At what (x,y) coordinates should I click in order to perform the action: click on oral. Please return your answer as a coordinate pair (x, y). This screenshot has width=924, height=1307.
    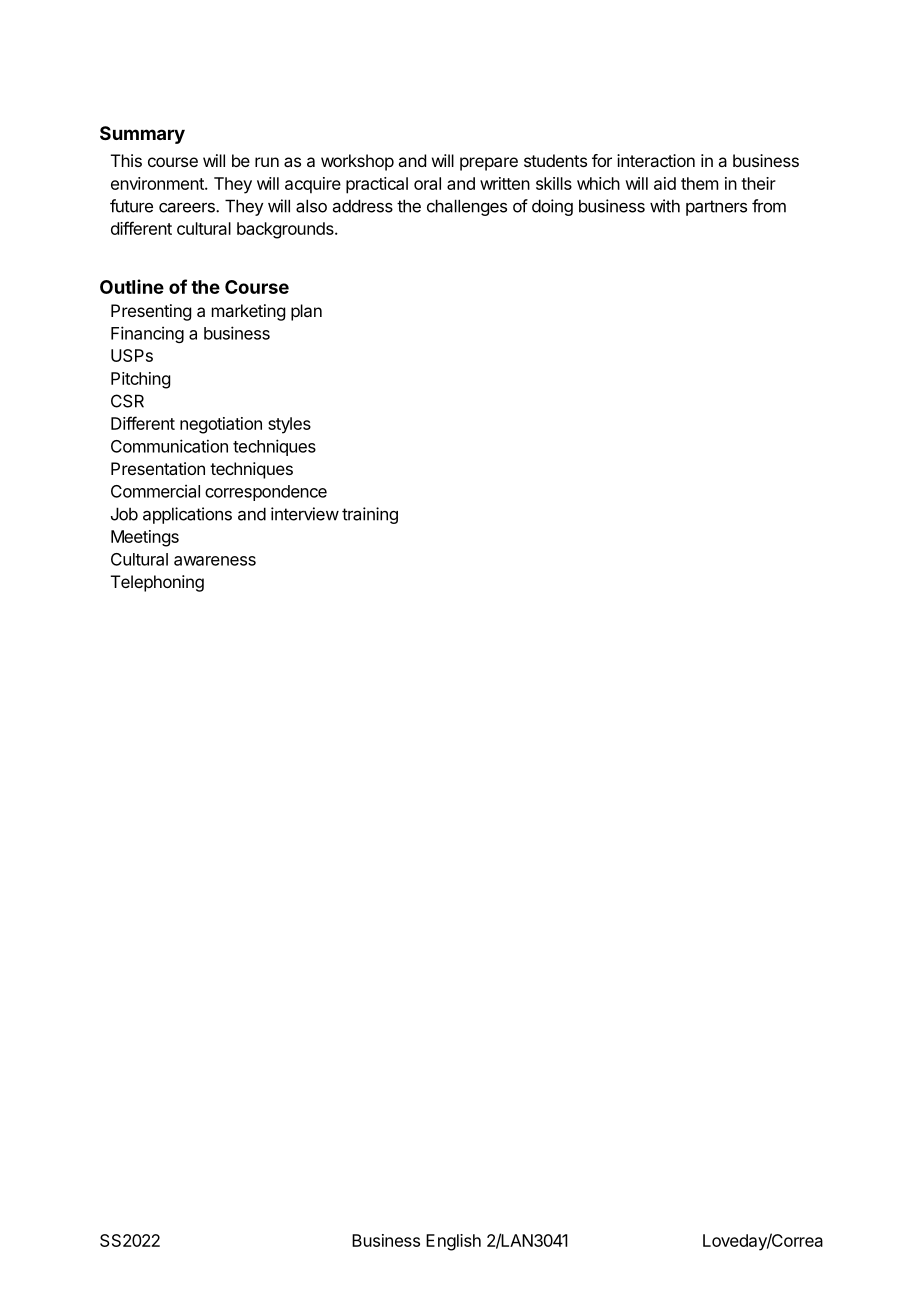
    Looking at the image, I should click on (427, 183).
